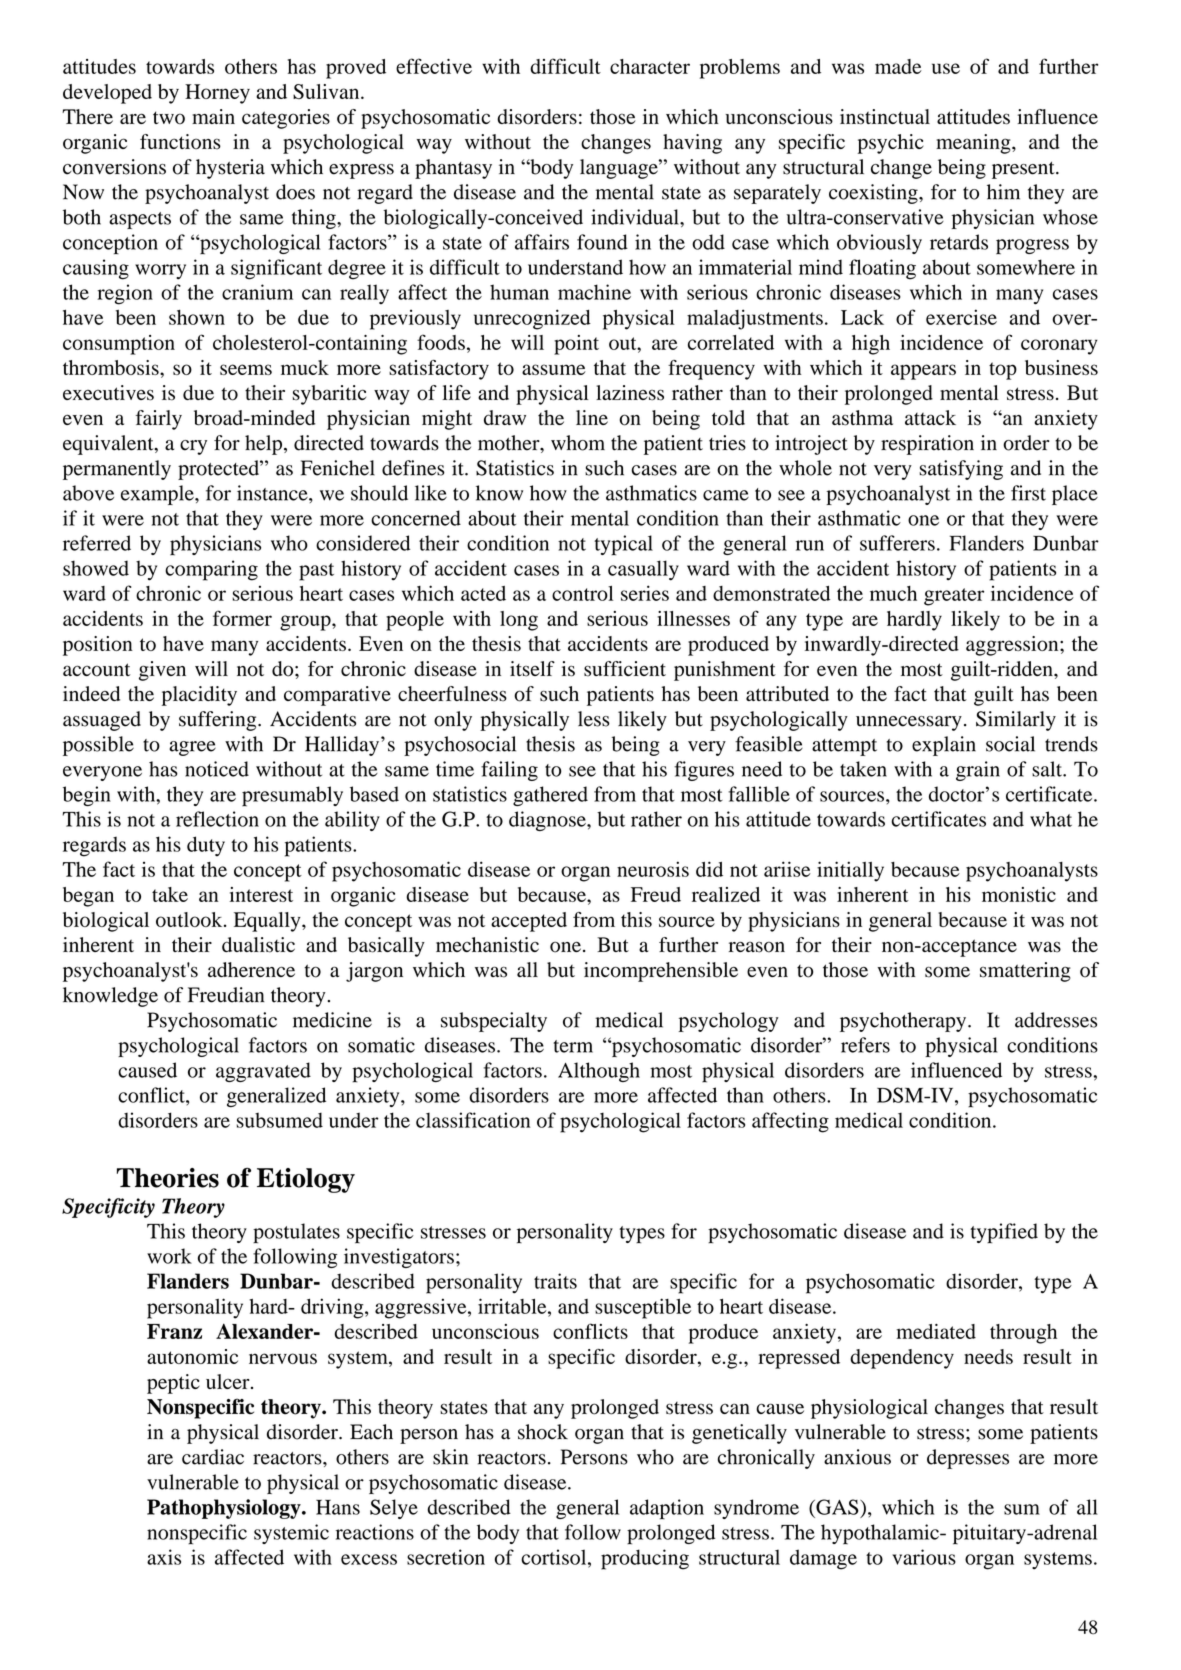  Describe the element at coordinates (573, 1046) in the document. I see `term` at that location.
